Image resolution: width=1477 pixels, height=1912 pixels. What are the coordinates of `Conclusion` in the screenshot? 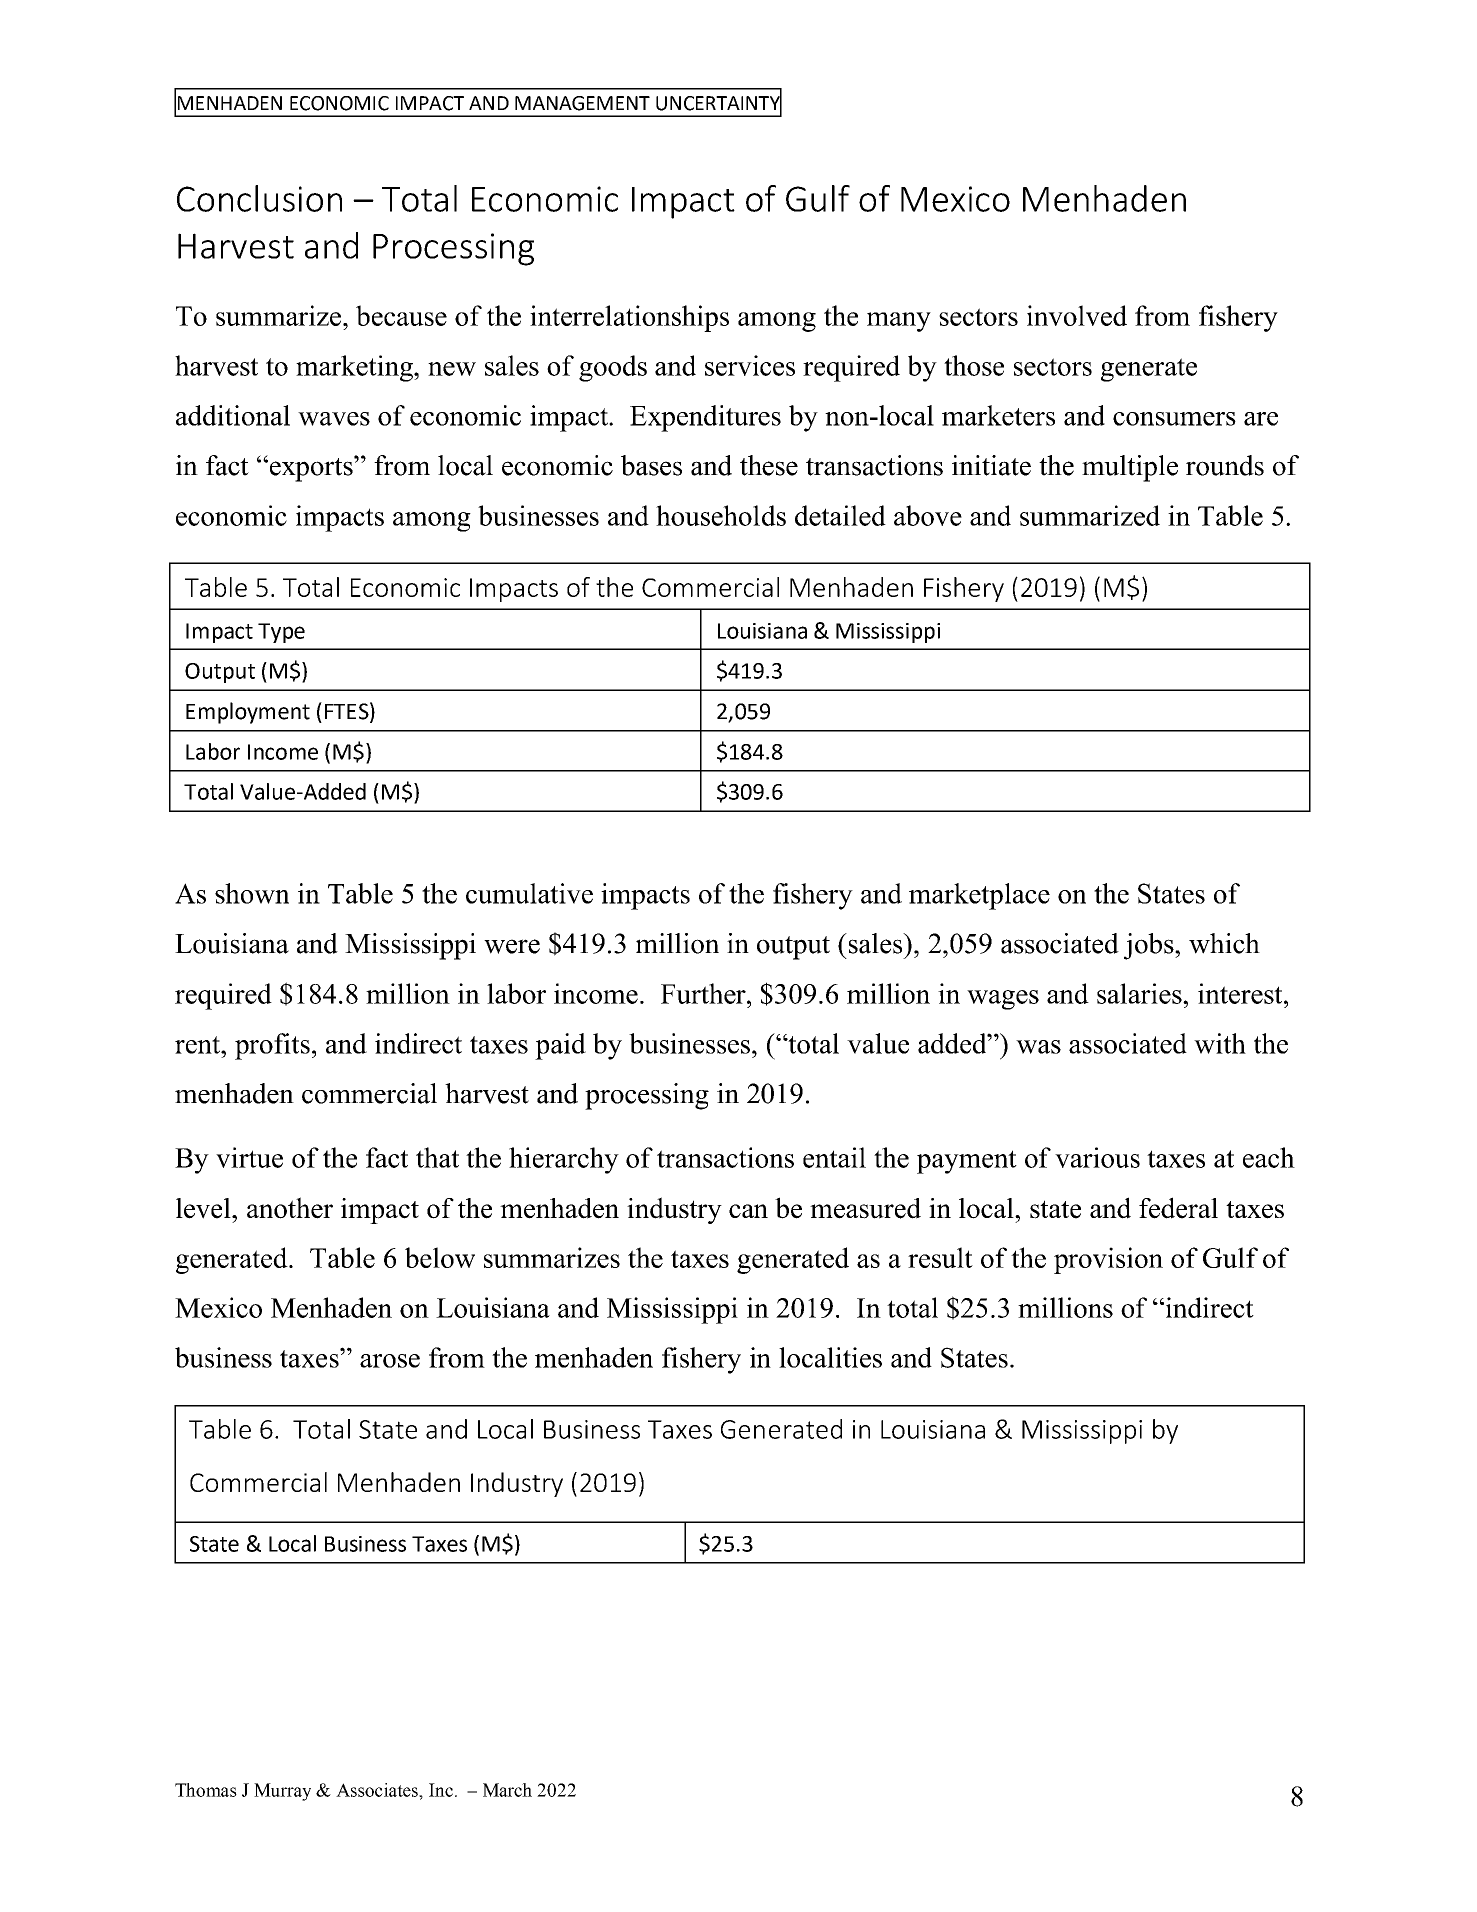 It's located at (259, 198).
